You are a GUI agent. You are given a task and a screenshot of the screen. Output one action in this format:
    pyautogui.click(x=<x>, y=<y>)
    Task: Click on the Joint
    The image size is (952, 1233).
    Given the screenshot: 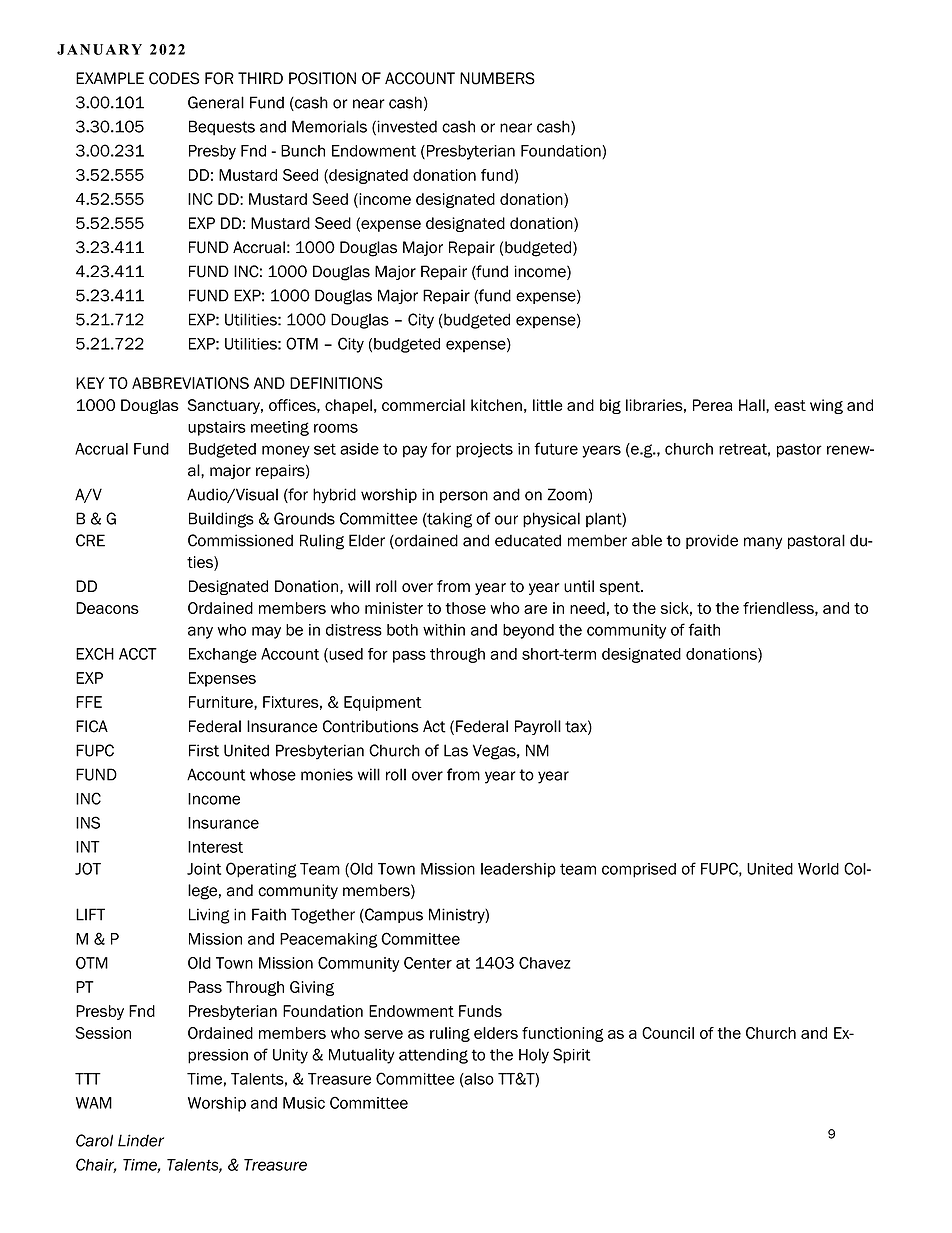 What is the action you would take?
    pyautogui.click(x=204, y=869)
